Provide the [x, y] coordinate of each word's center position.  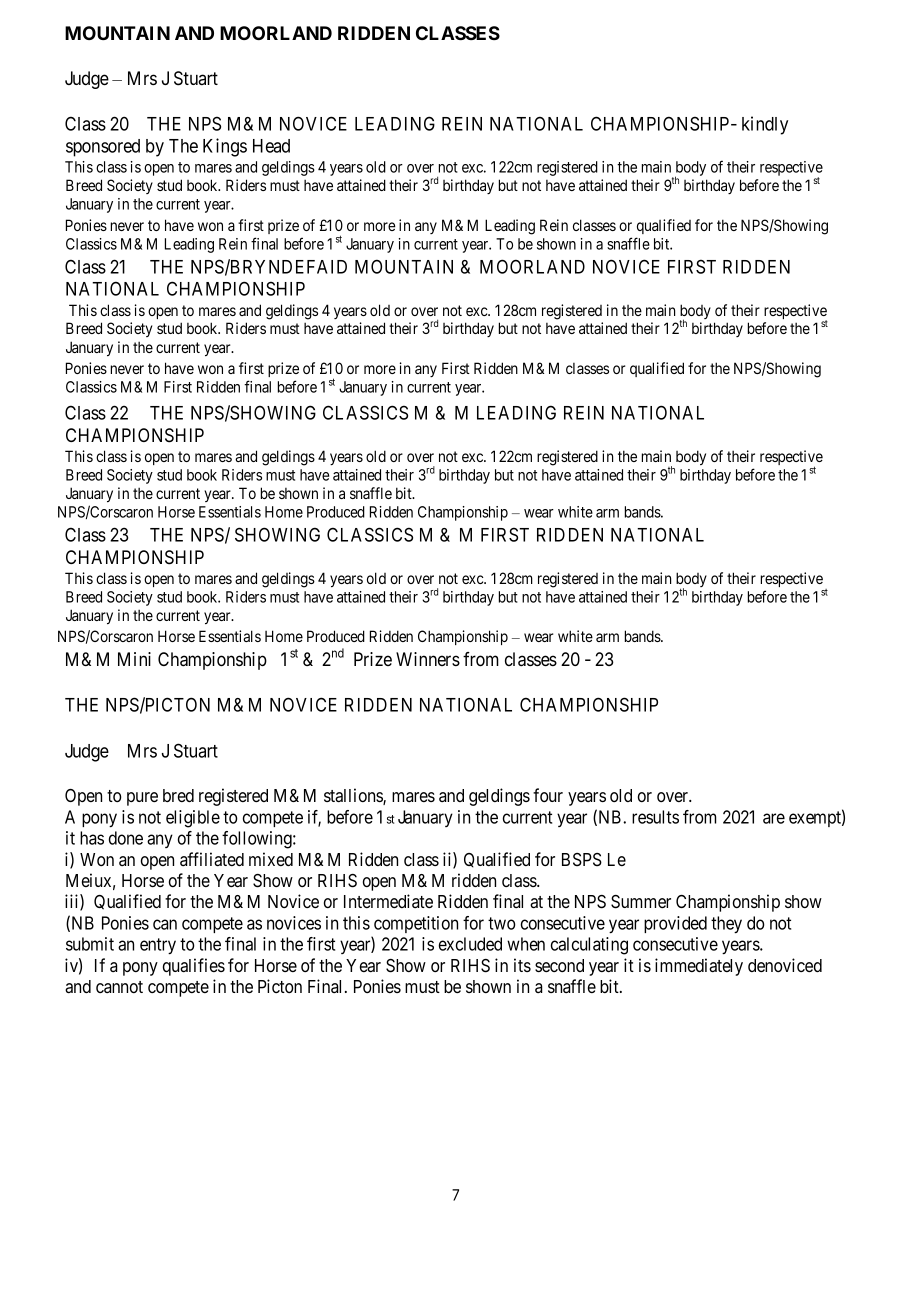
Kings [225, 147]
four [548, 795]
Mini [134, 659]
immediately [699, 967]
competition [416, 924]
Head [271, 146]
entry [158, 946]
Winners [428, 659]
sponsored [103, 148]
